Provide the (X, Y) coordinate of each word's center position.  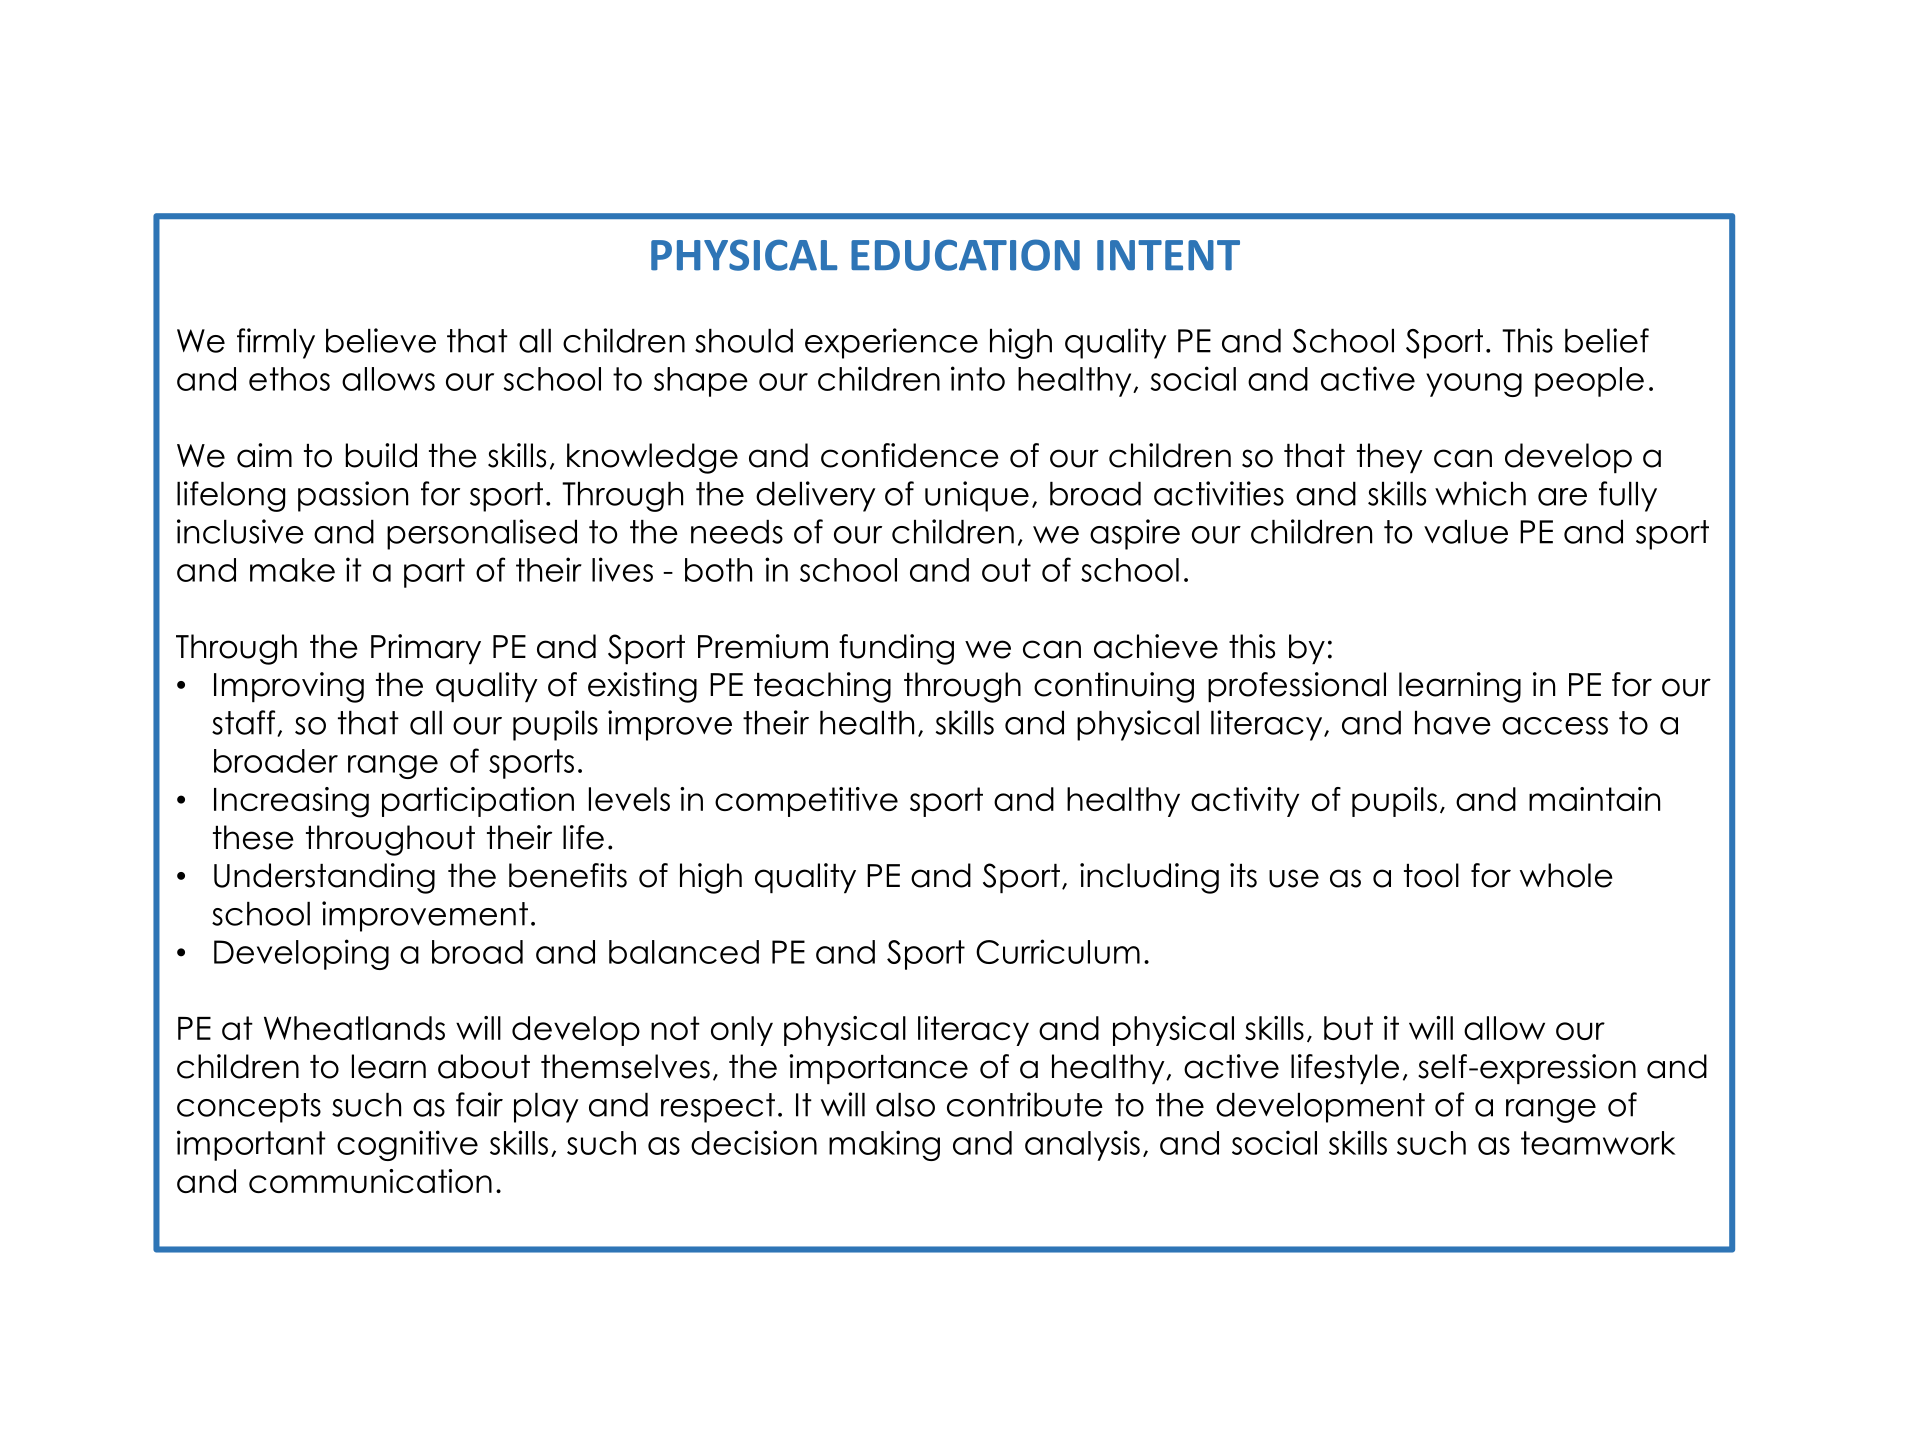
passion (353, 496)
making (884, 1145)
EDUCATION (965, 255)
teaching (822, 687)
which (1480, 493)
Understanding (324, 878)
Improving (289, 687)
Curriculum (1058, 951)
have (1453, 723)
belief (1607, 340)
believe (381, 340)
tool (1431, 875)
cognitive (407, 1145)
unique (977, 496)
